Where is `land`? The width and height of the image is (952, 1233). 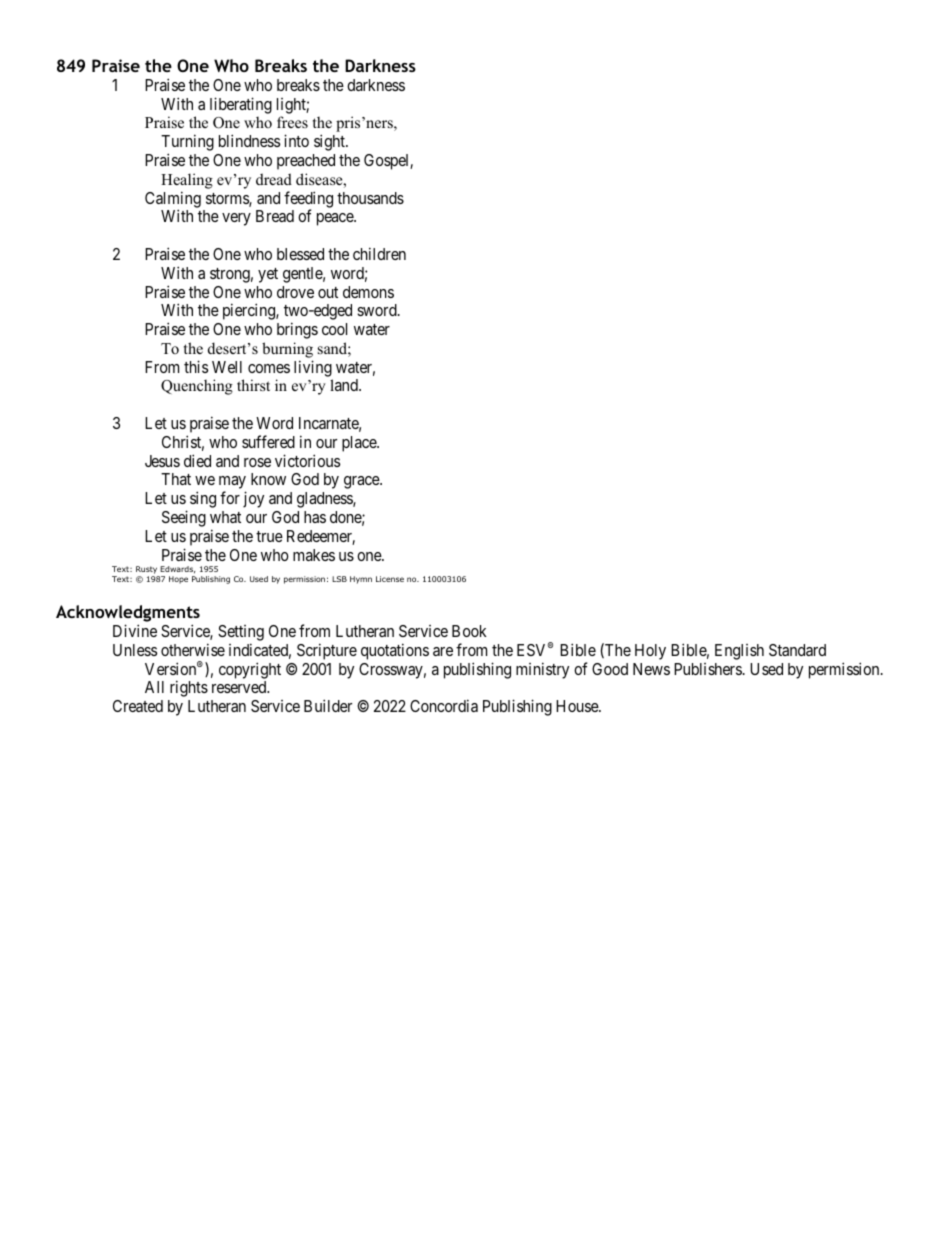 land is located at coordinates (345, 385).
